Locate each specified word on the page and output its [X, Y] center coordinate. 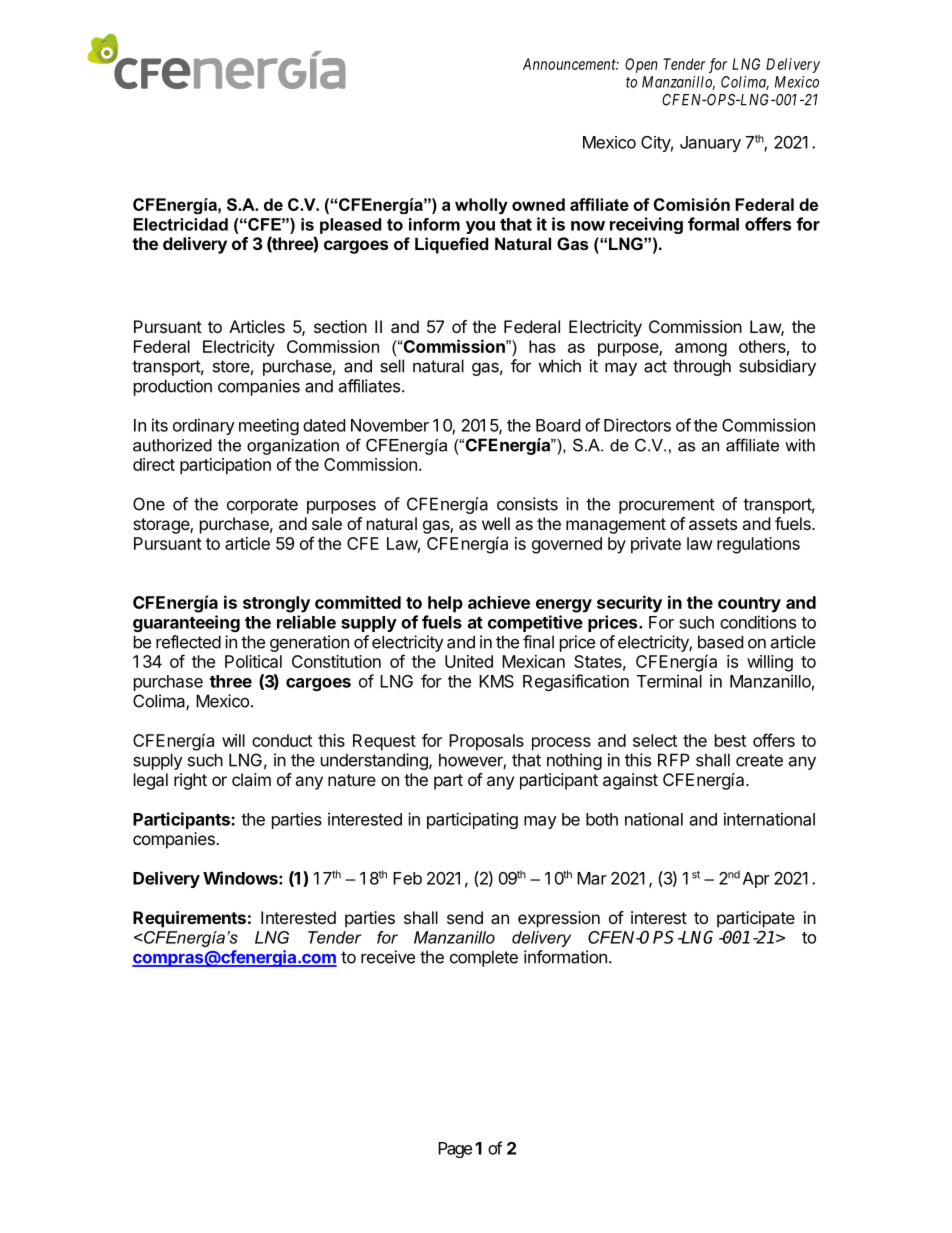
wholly [481, 206]
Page [455, 1150]
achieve [499, 602]
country [749, 605]
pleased [350, 226]
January [710, 144]
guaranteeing [186, 623]
